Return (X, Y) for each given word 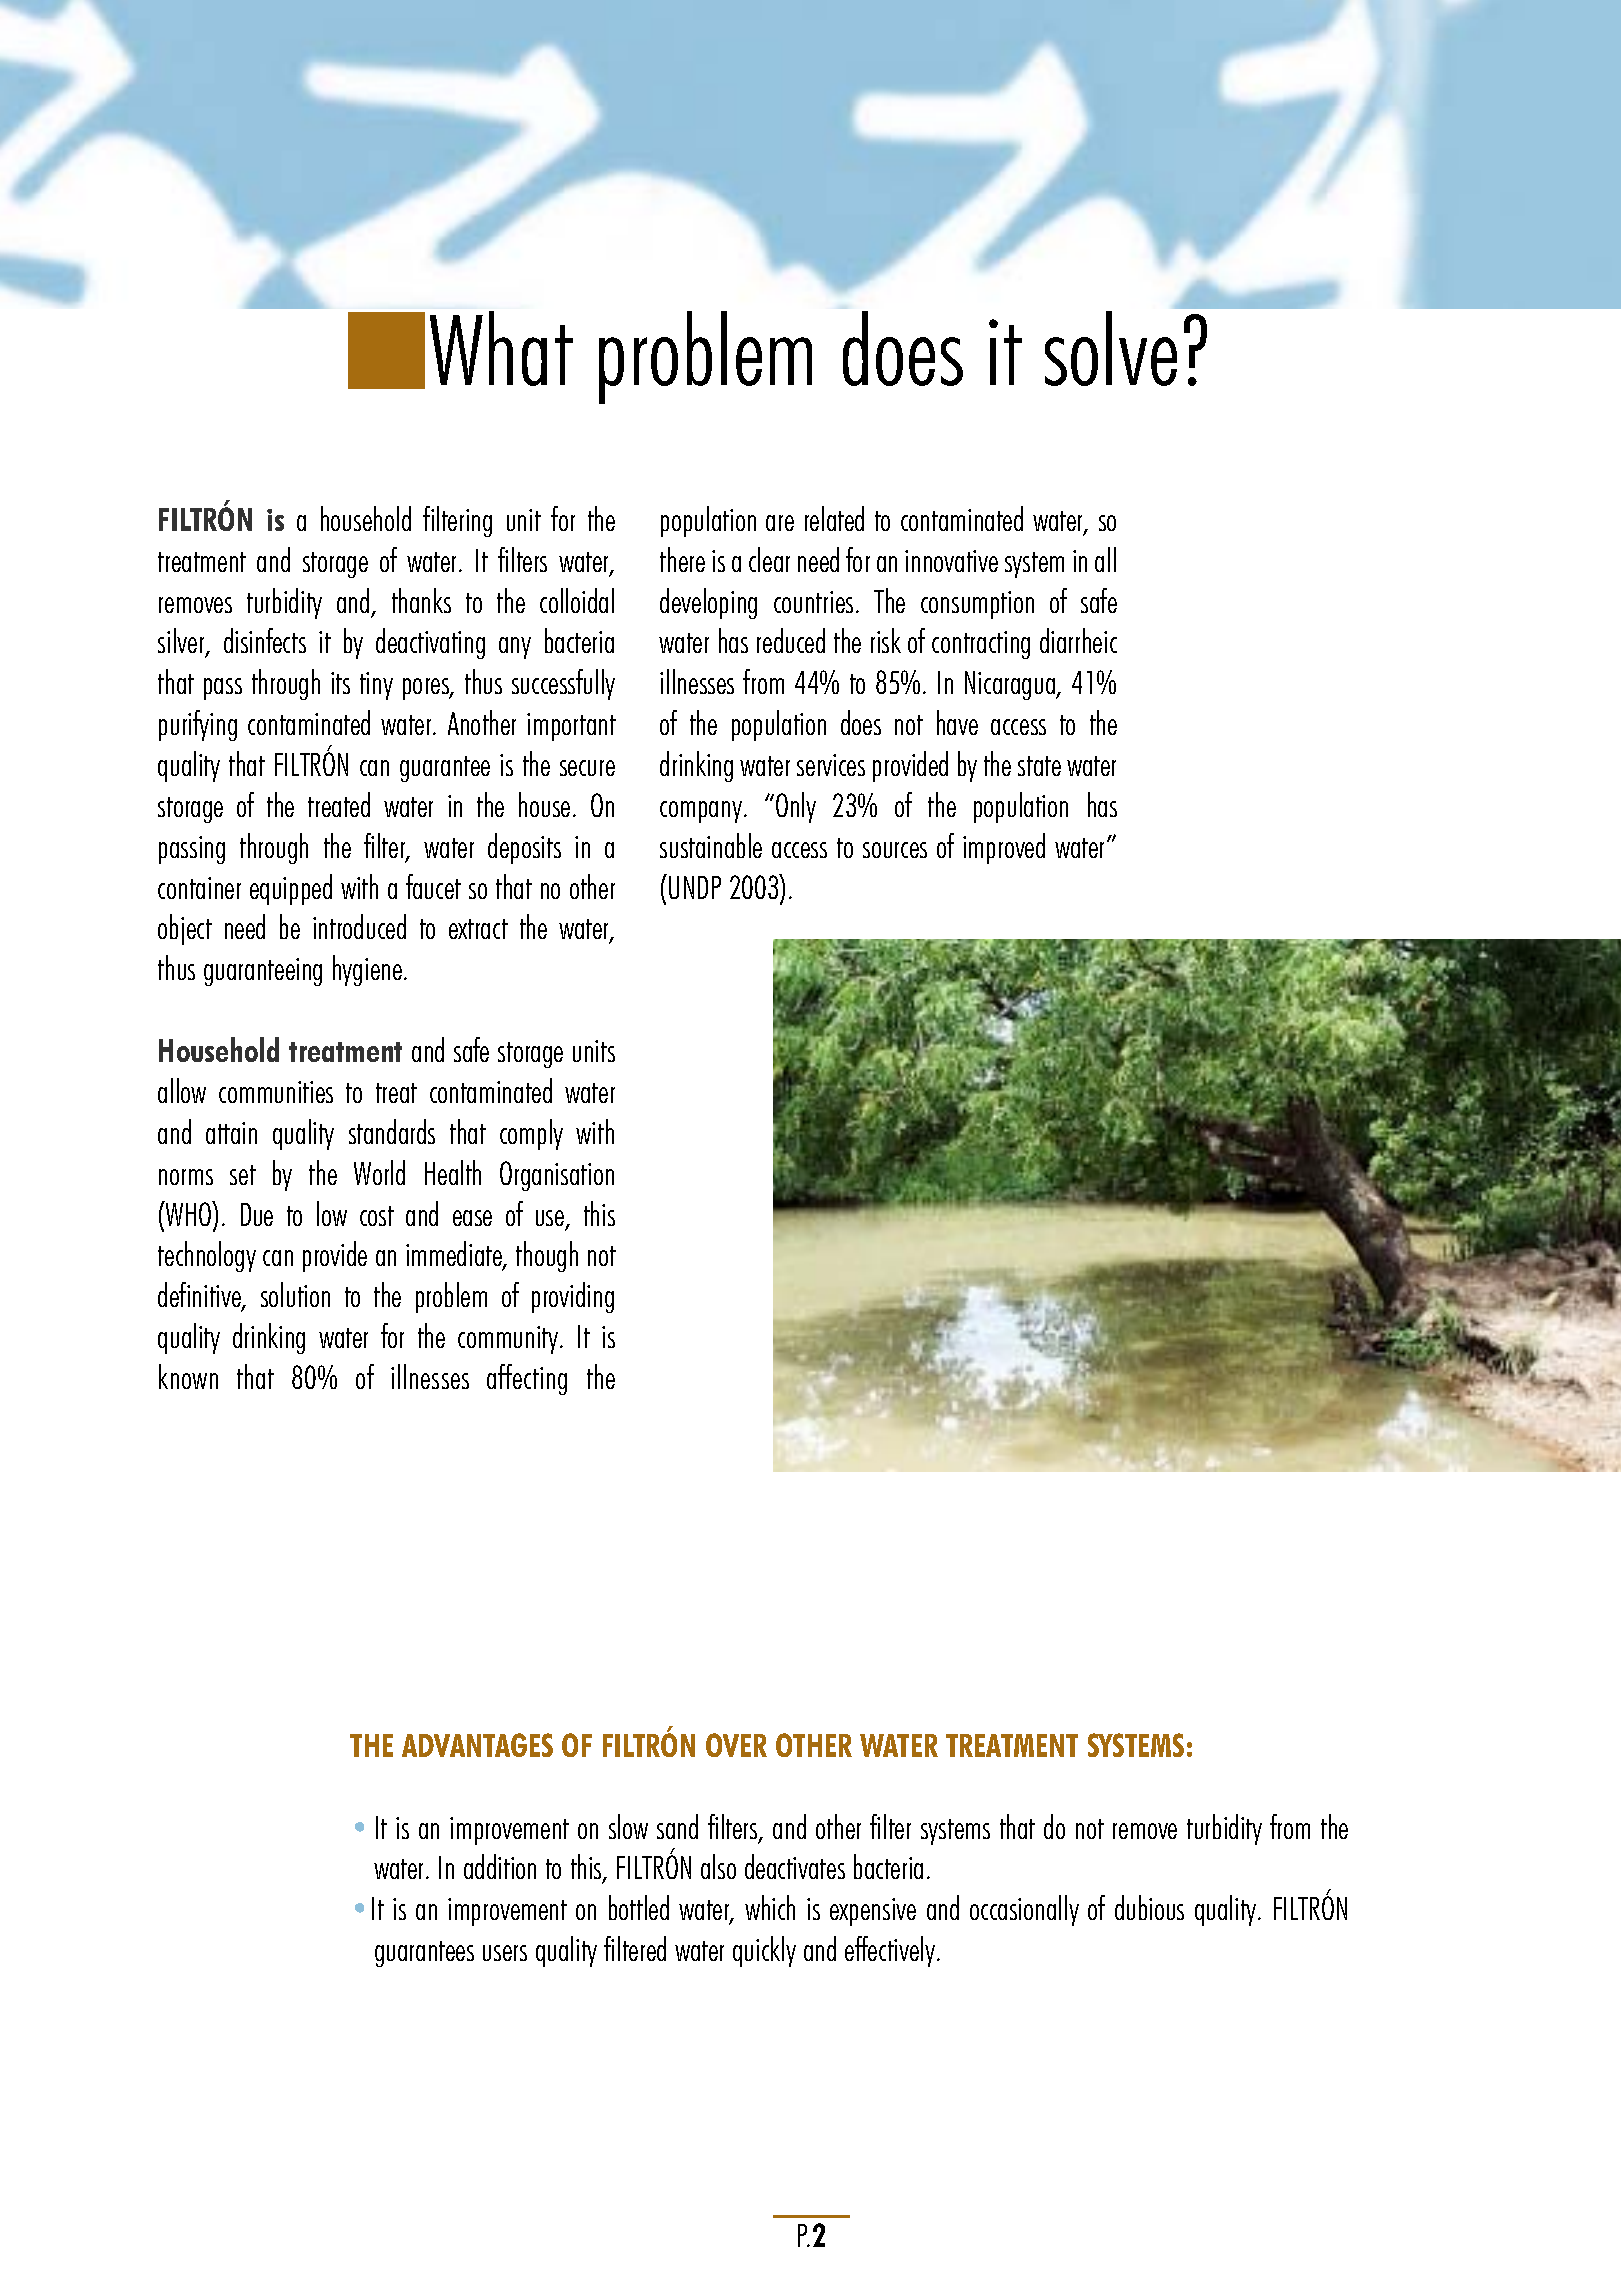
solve (1111, 348)
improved (1004, 848)
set (243, 1175)
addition (500, 1866)
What (501, 348)
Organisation (557, 1176)
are (780, 523)
